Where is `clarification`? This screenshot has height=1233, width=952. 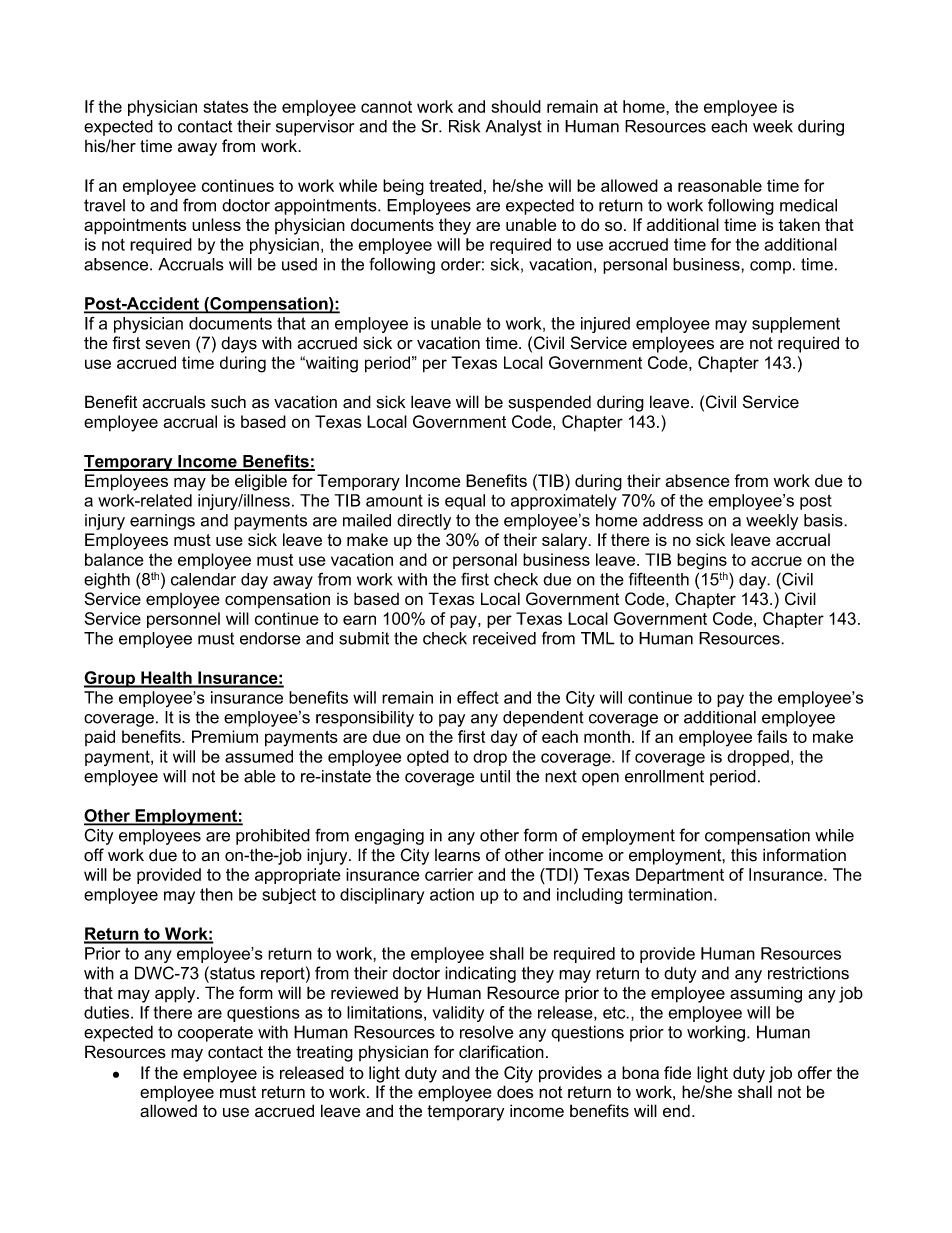 clarification is located at coordinates (501, 1051).
